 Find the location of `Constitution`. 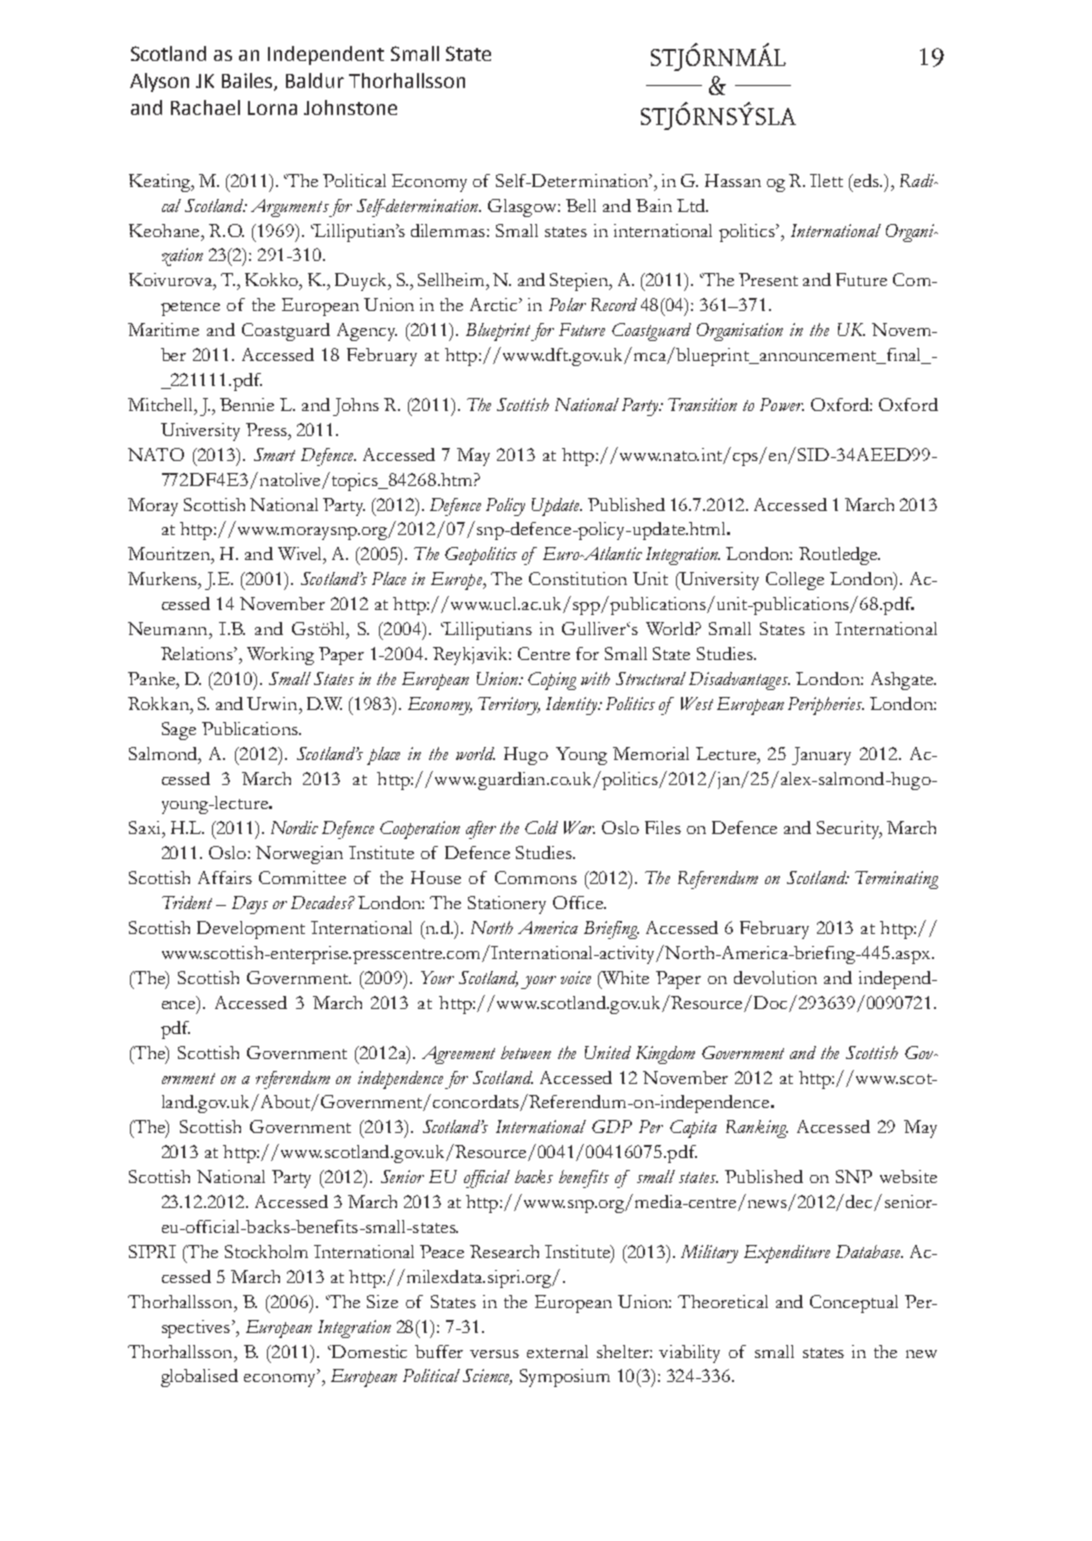

Constitution is located at coordinates (578, 578).
